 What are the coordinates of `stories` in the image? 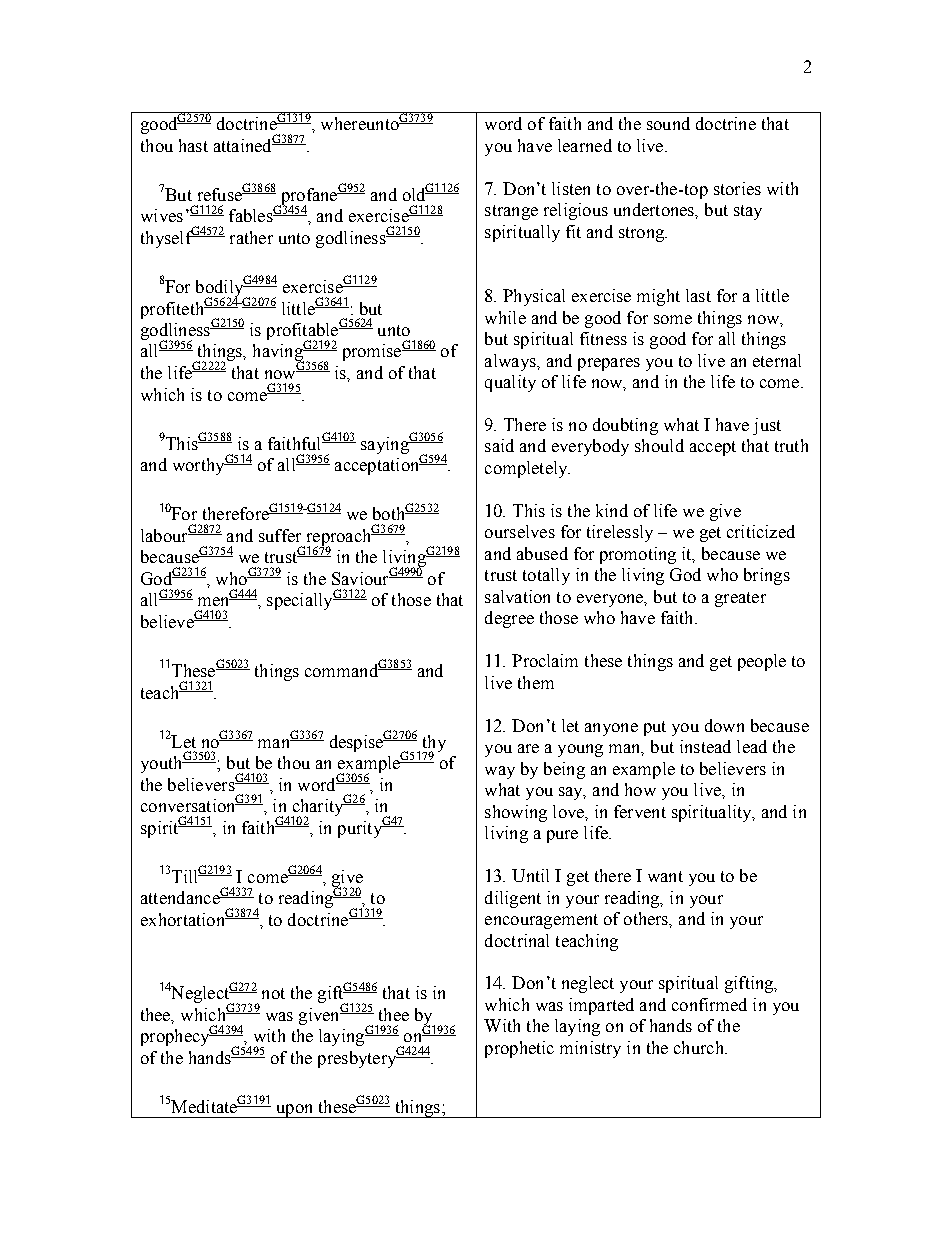 It's located at (737, 188).
